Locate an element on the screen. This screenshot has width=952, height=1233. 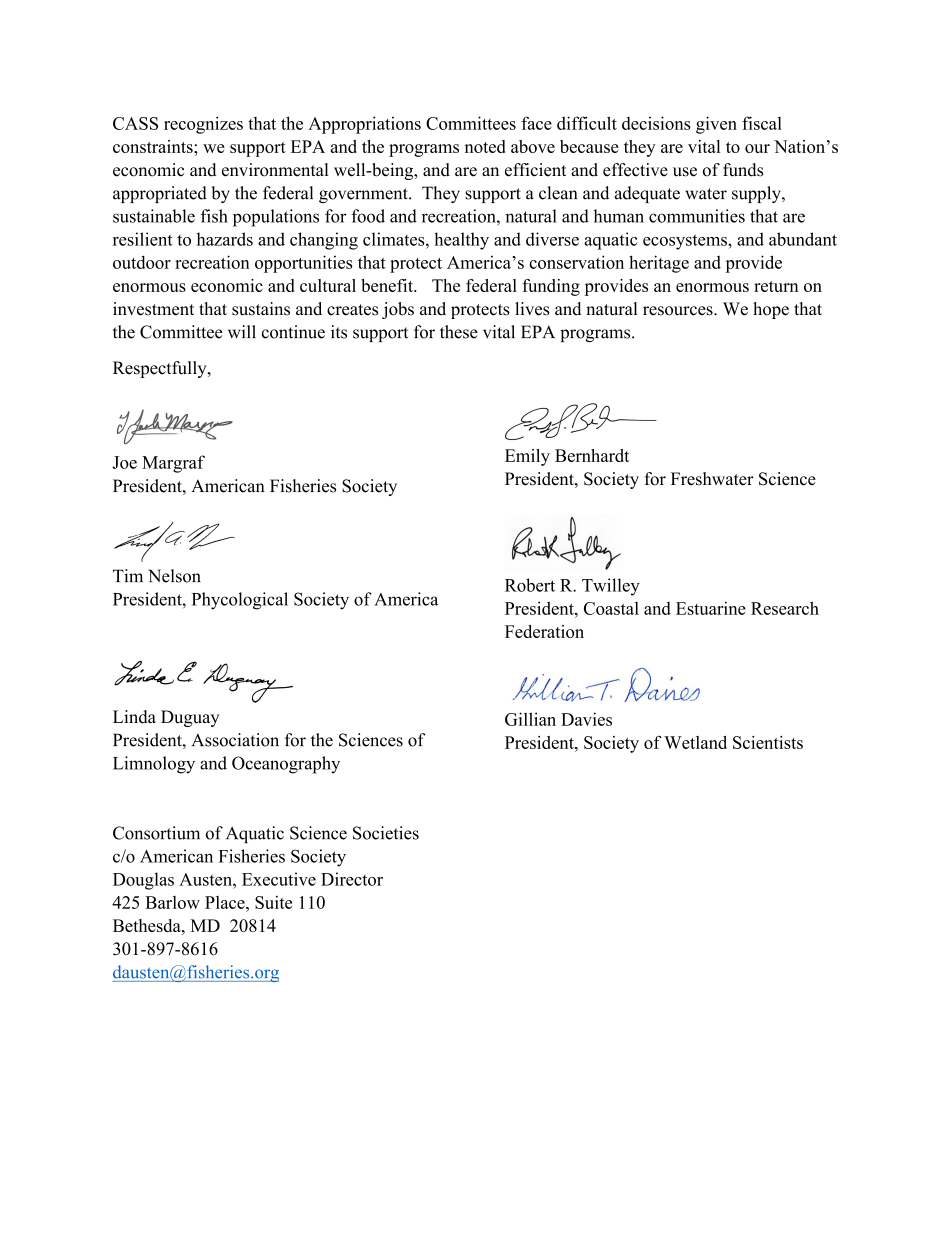
Director is located at coordinates (352, 879).
